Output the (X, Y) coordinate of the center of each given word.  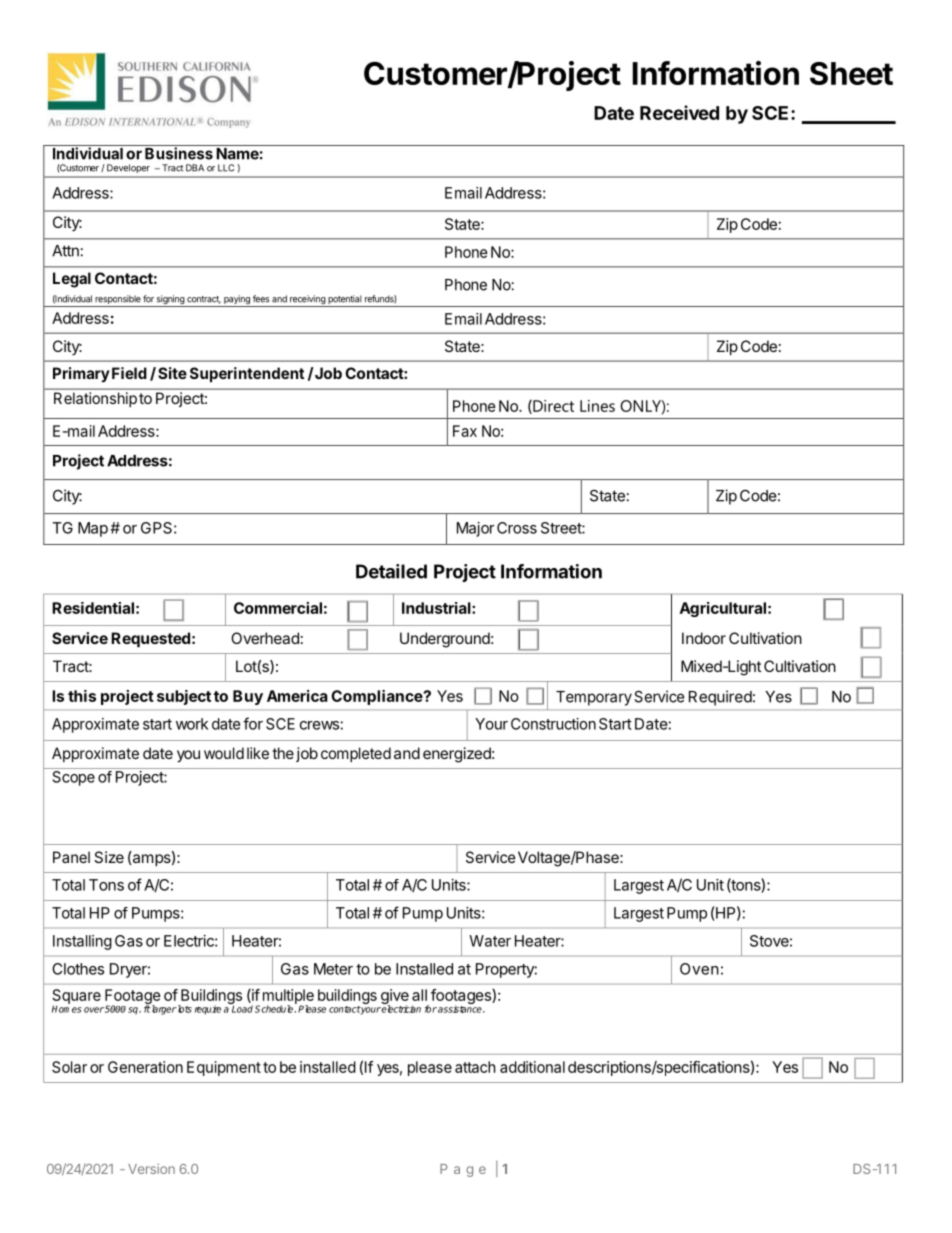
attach (475, 1067)
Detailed (391, 571)
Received (679, 112)
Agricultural (723, 609)
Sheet (851, 73)
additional (532, 1067)
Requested (150, 639)
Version (151, 1169)
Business (179, 153)
